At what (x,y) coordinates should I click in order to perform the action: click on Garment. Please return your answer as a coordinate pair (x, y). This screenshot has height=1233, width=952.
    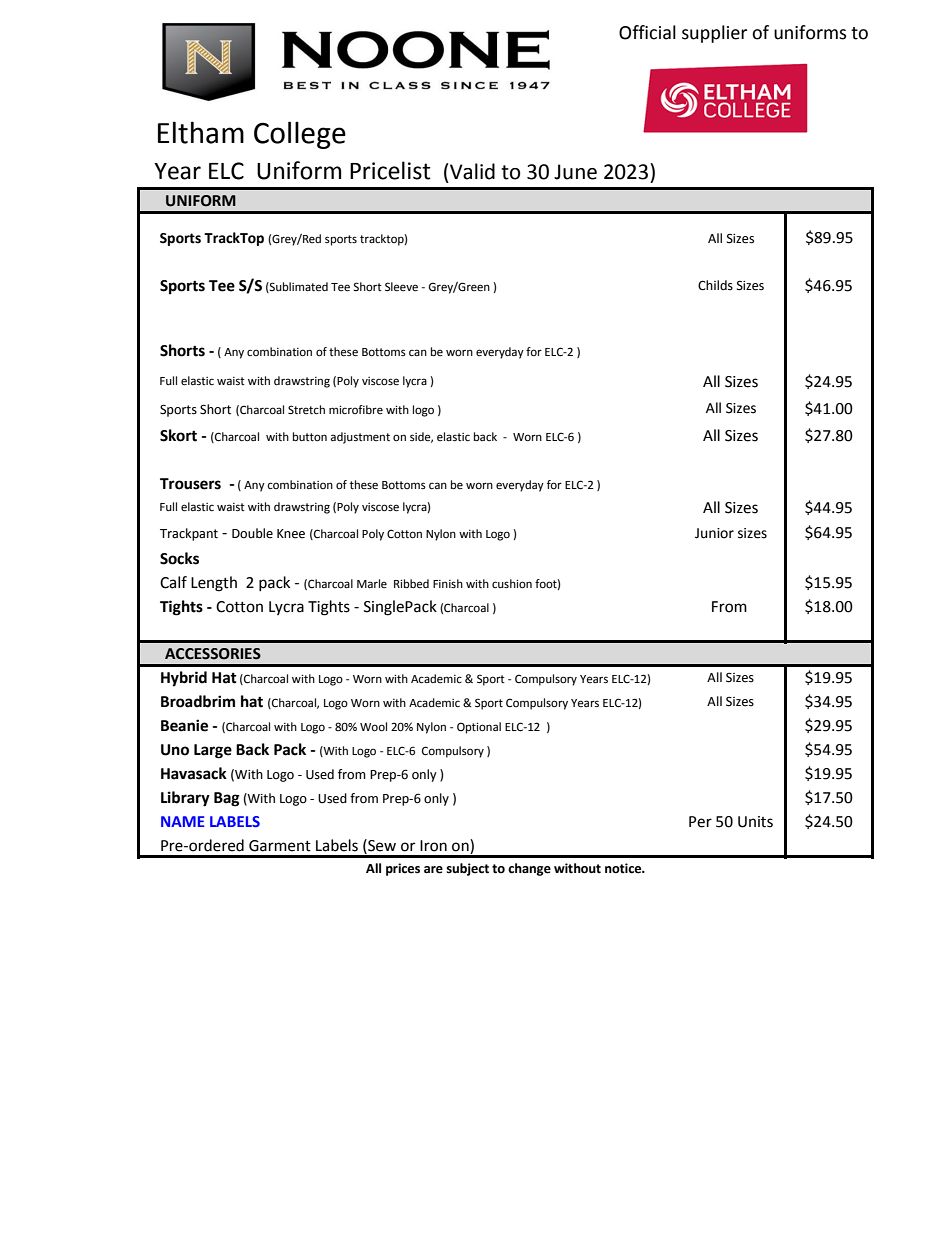
    Looking at the image, I should click on (280, 846).
